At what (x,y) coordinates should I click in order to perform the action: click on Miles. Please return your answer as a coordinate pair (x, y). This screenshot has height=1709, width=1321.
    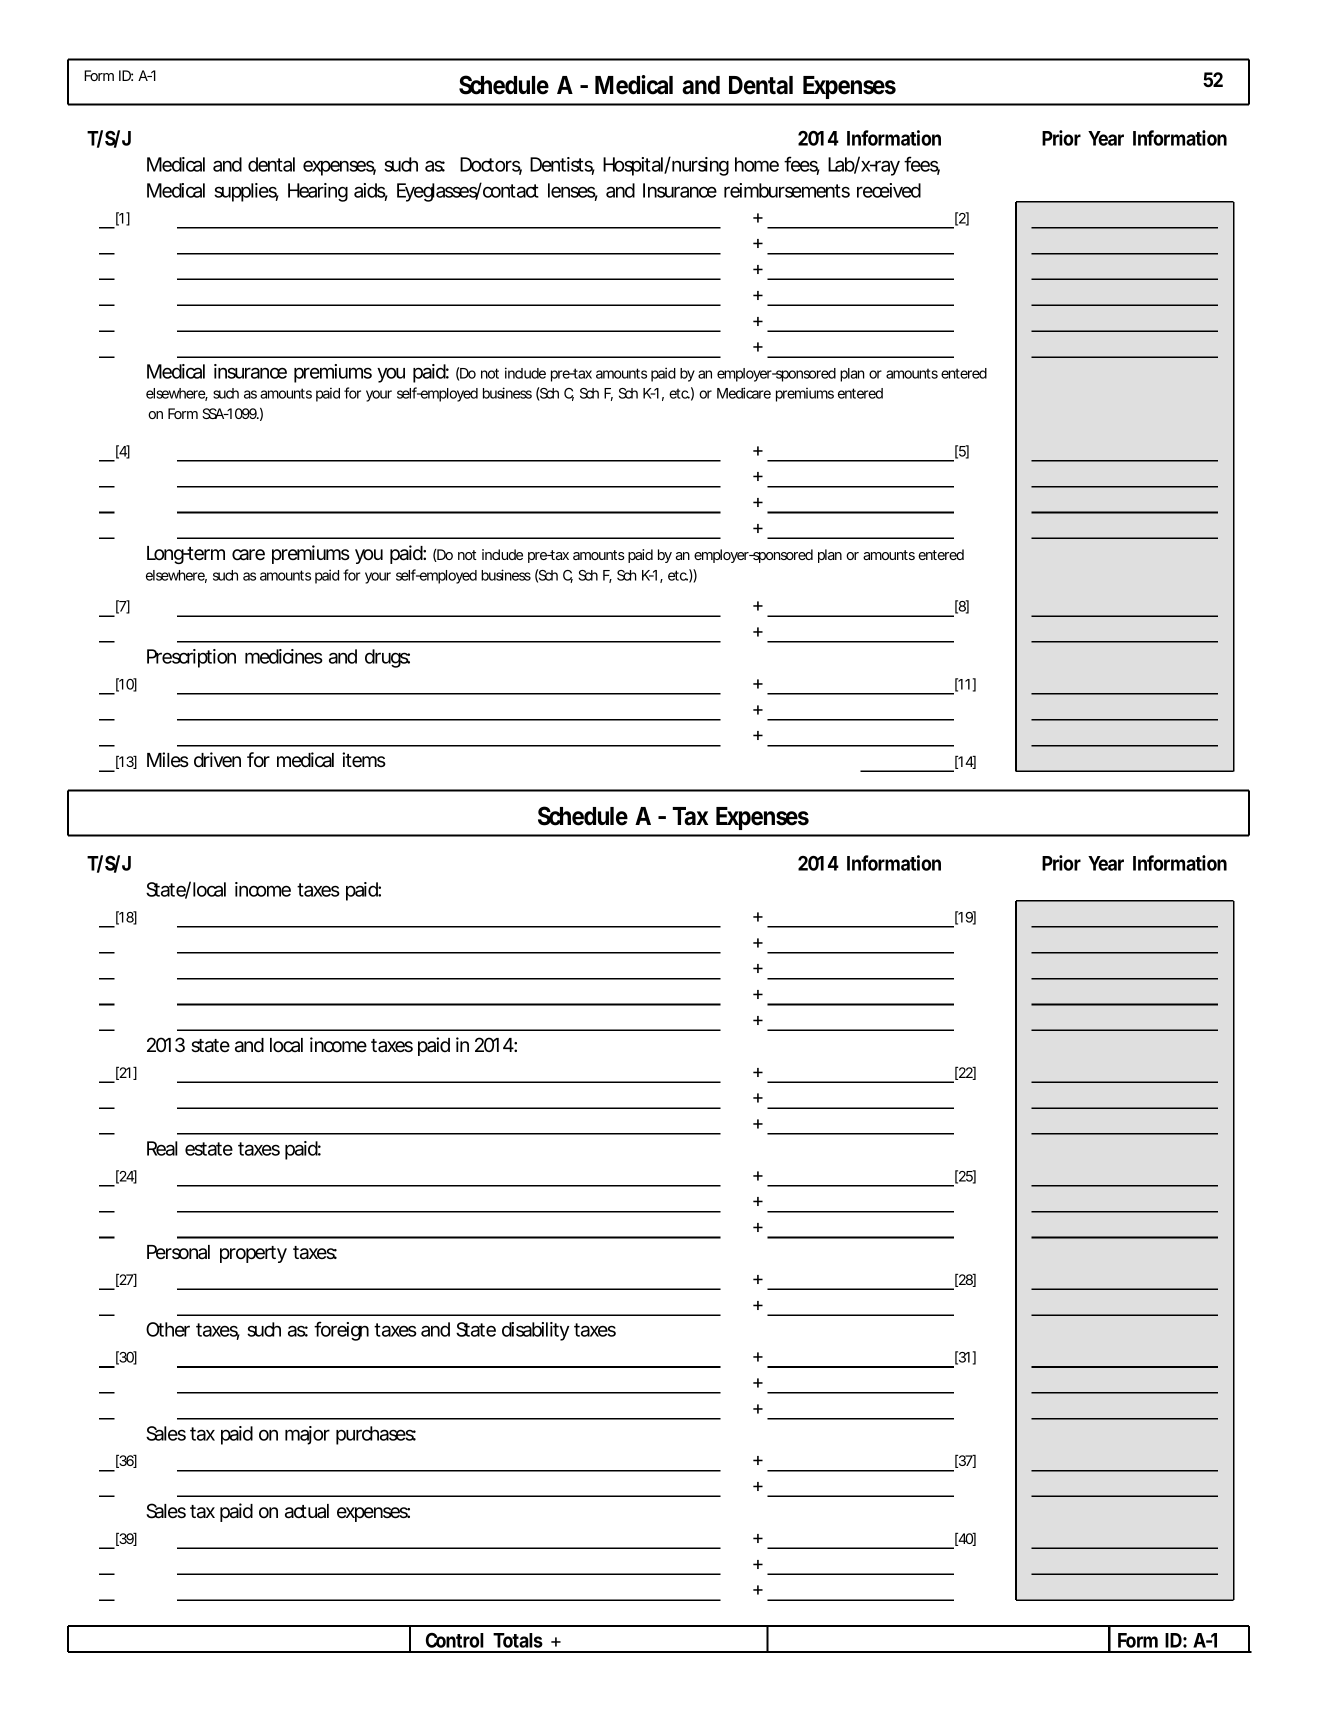
    Looking at the image, I should click on (168, 759).
